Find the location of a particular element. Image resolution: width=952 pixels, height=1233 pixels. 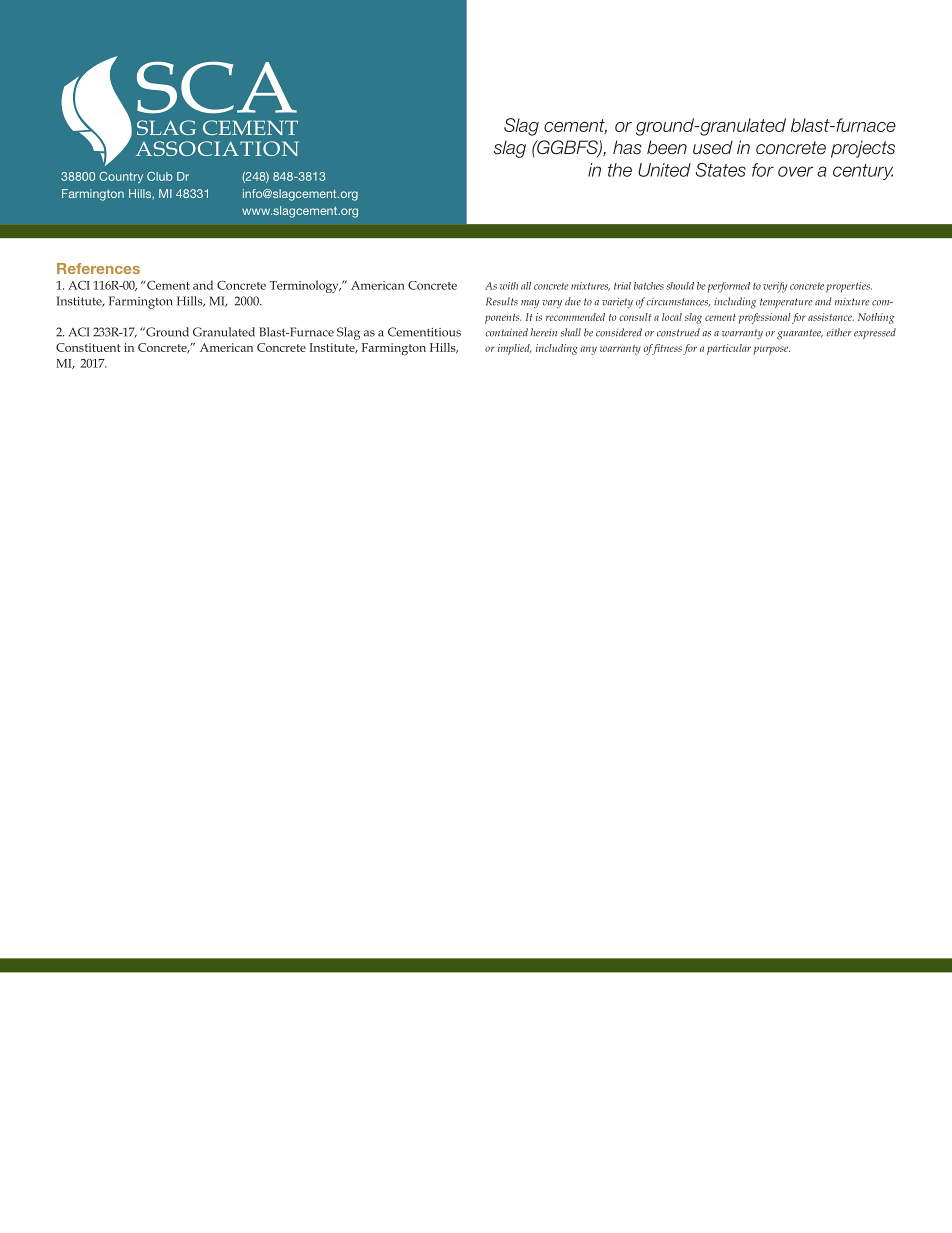

Constituent is located at coordinates (88, 347).
